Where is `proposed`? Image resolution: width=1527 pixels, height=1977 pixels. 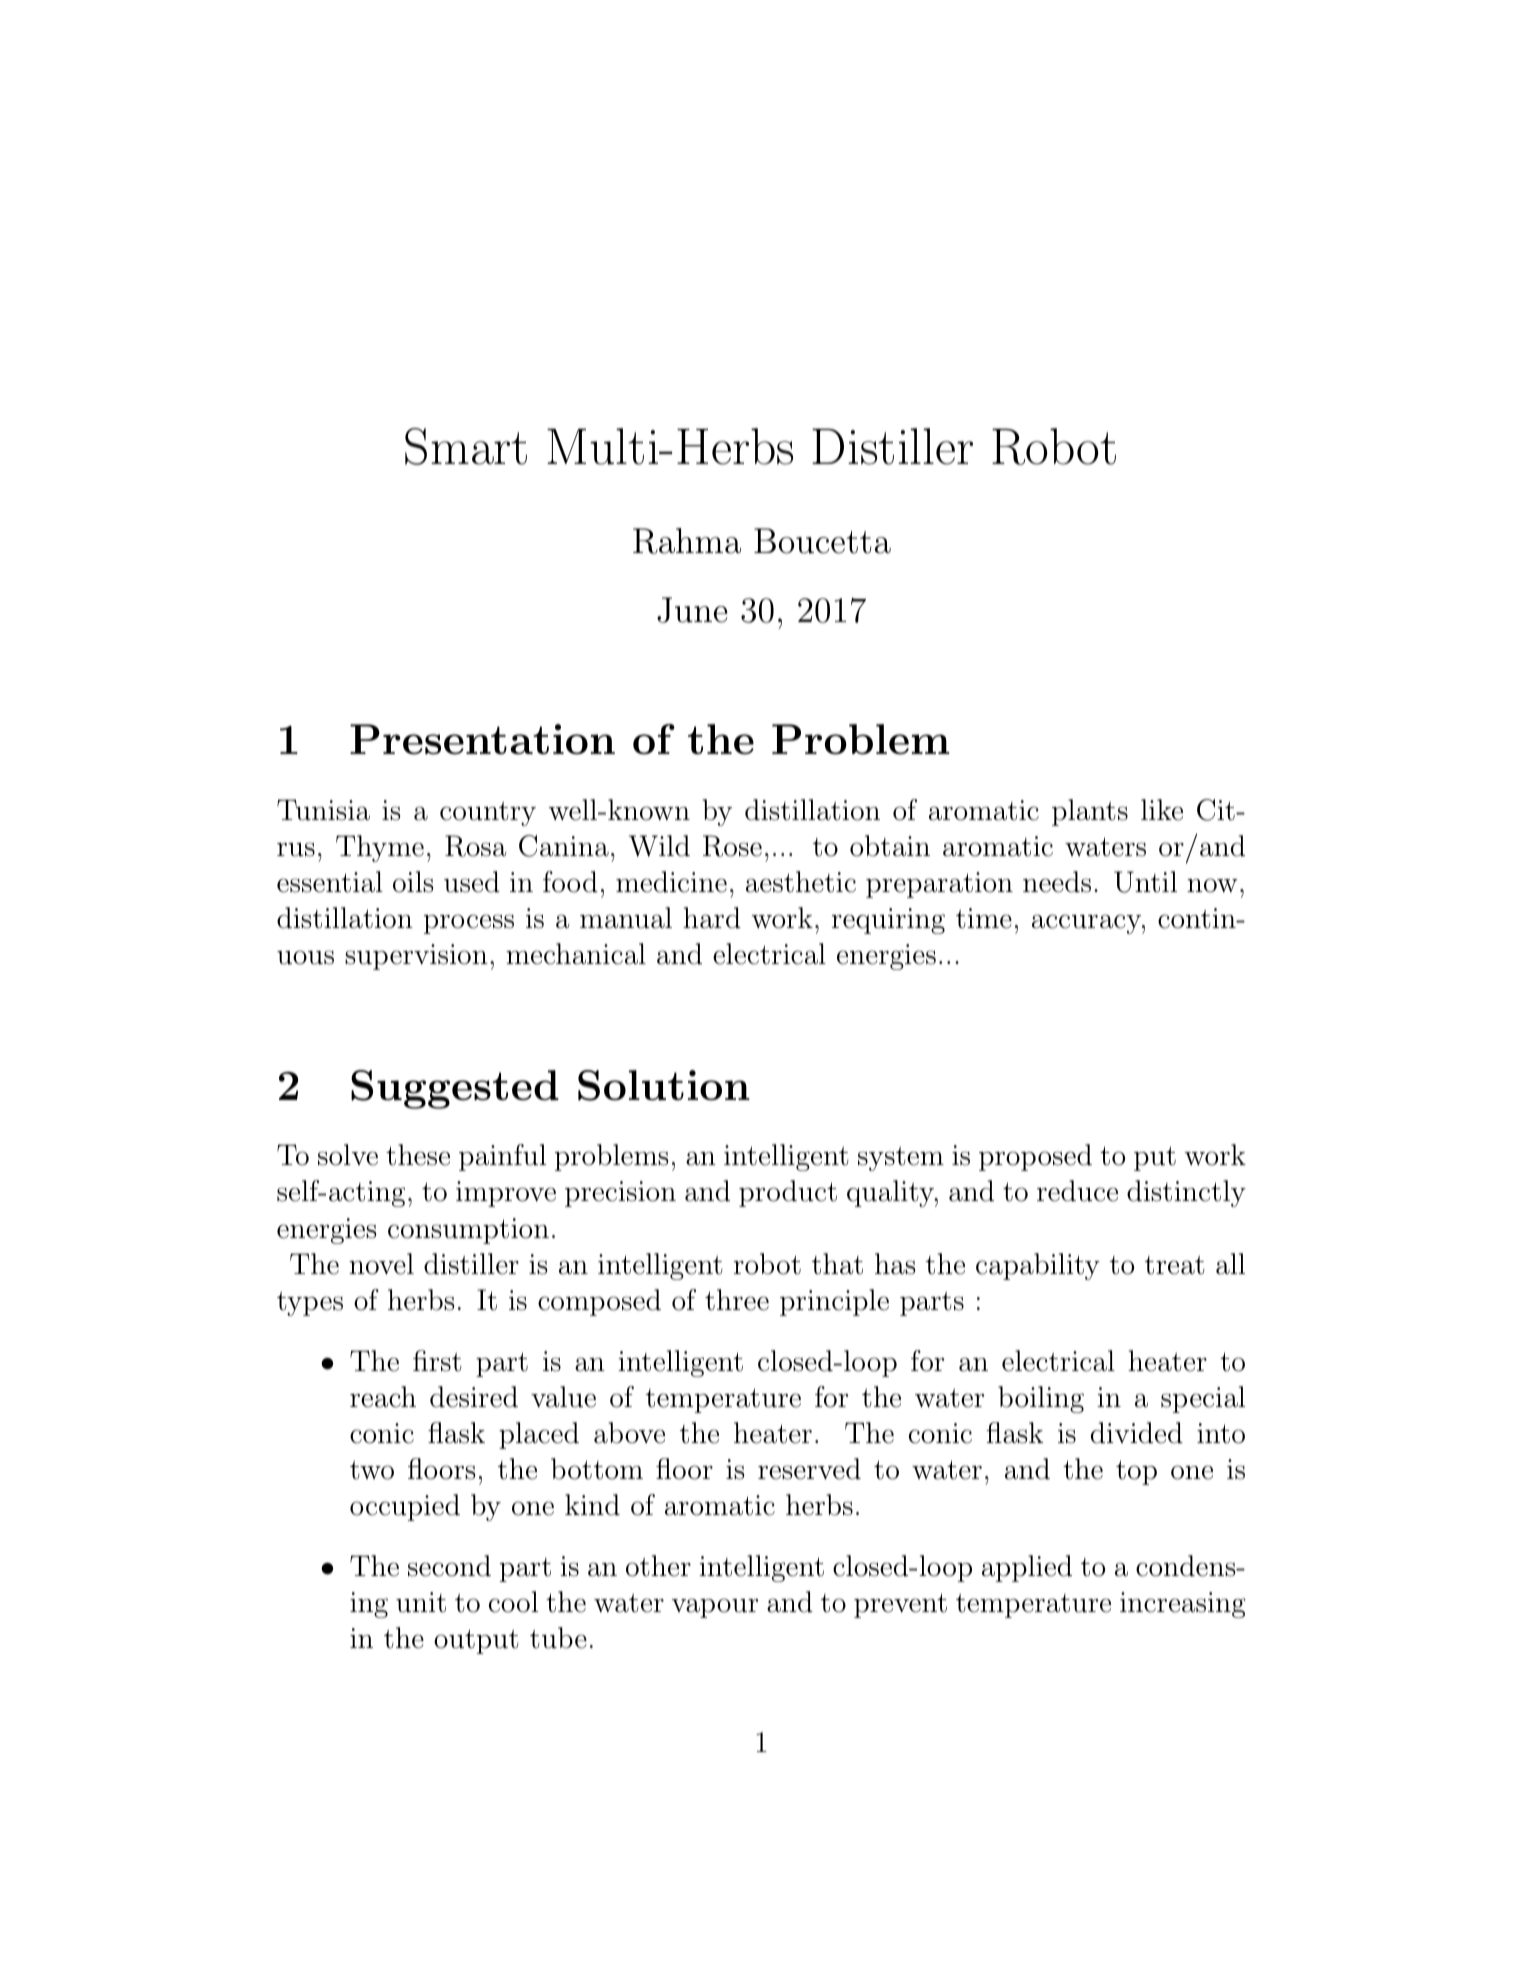 proposed is located at coordinates (1035, 1157).
